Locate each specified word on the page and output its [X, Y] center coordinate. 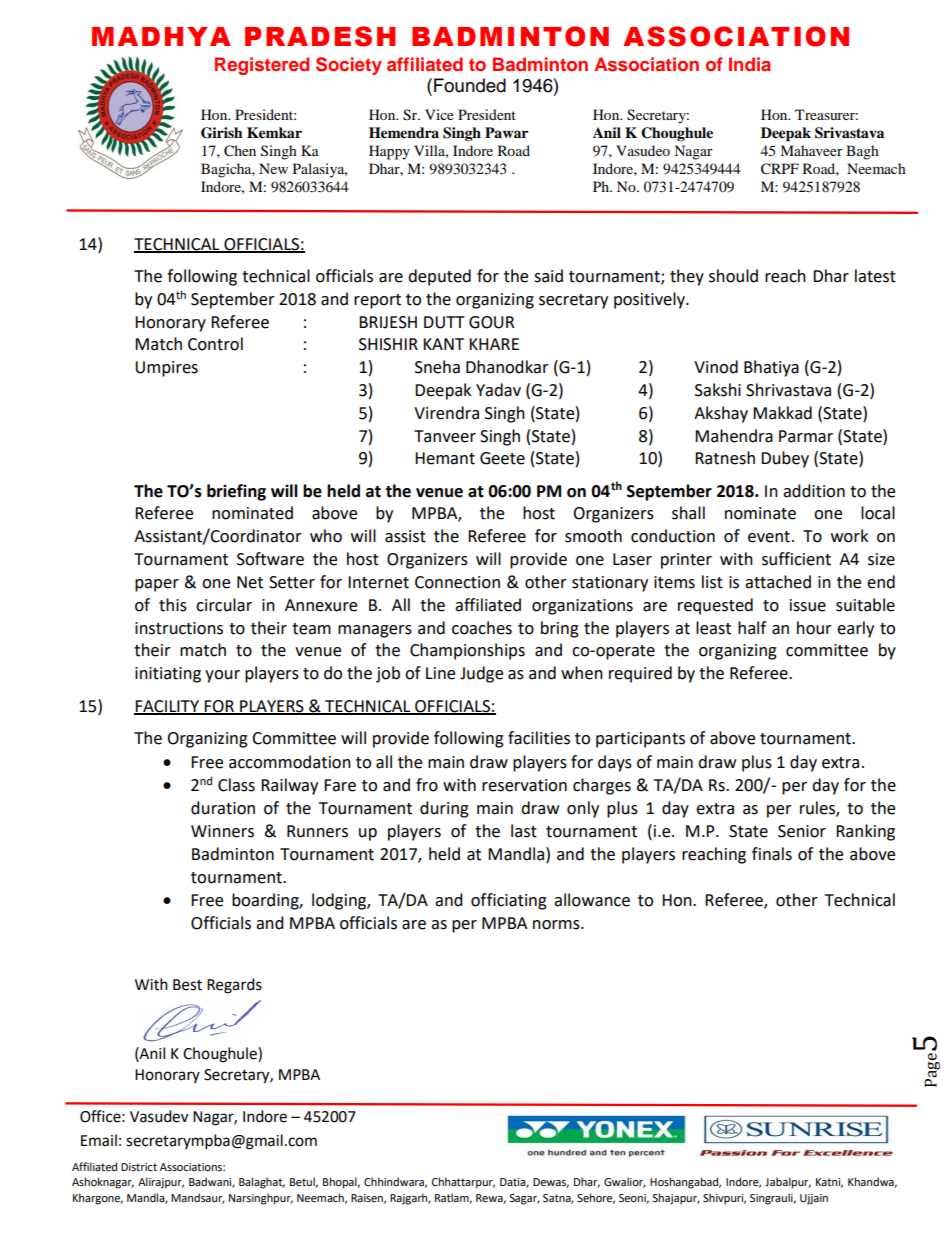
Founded [470, 85]
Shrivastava [788, 390]
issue [808, 605]
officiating [509, 901]
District [139, 1167]
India [750, 64]
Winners [222, 831]
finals [772, 854]
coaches [482, 628]
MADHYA [161, 36]
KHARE [494, 344]
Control [215, 344]
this [173, 605]
